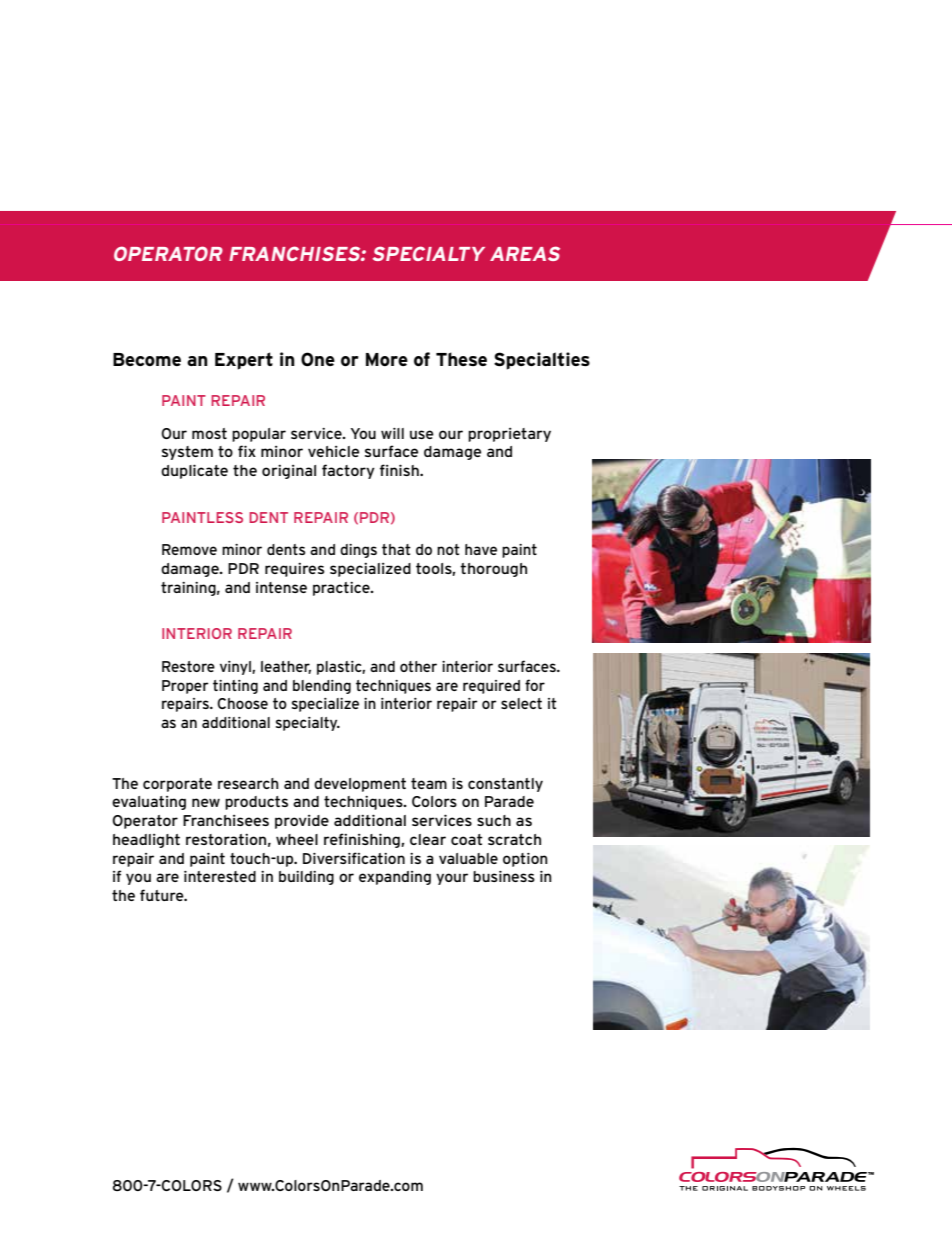 This screenshot has width=952, height=1233. What do you see at coordinates (504, 876) in the screenshot?
I see `business` at bounding box center [504, 876].
